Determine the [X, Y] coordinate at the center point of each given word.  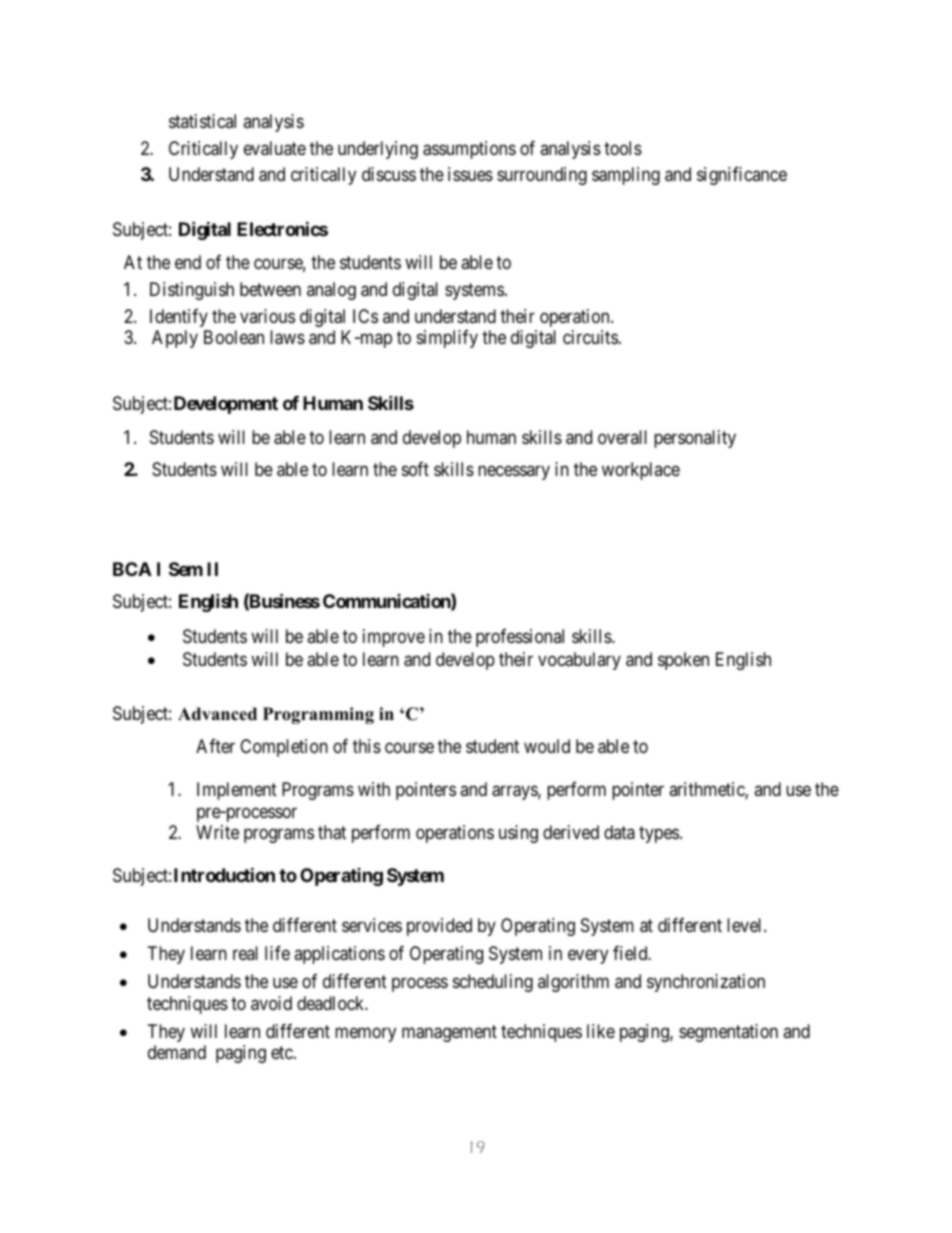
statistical [202, 121]
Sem [186, 569]
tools [623, 148]
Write [217, 832]
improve [394, 638]
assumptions [469, 150]
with [374, 789]
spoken [683, 661]
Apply [175, 339]
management [449, 1033]
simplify [447, 339]
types [659, 835]
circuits [590, 337]
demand [177, 1052]
